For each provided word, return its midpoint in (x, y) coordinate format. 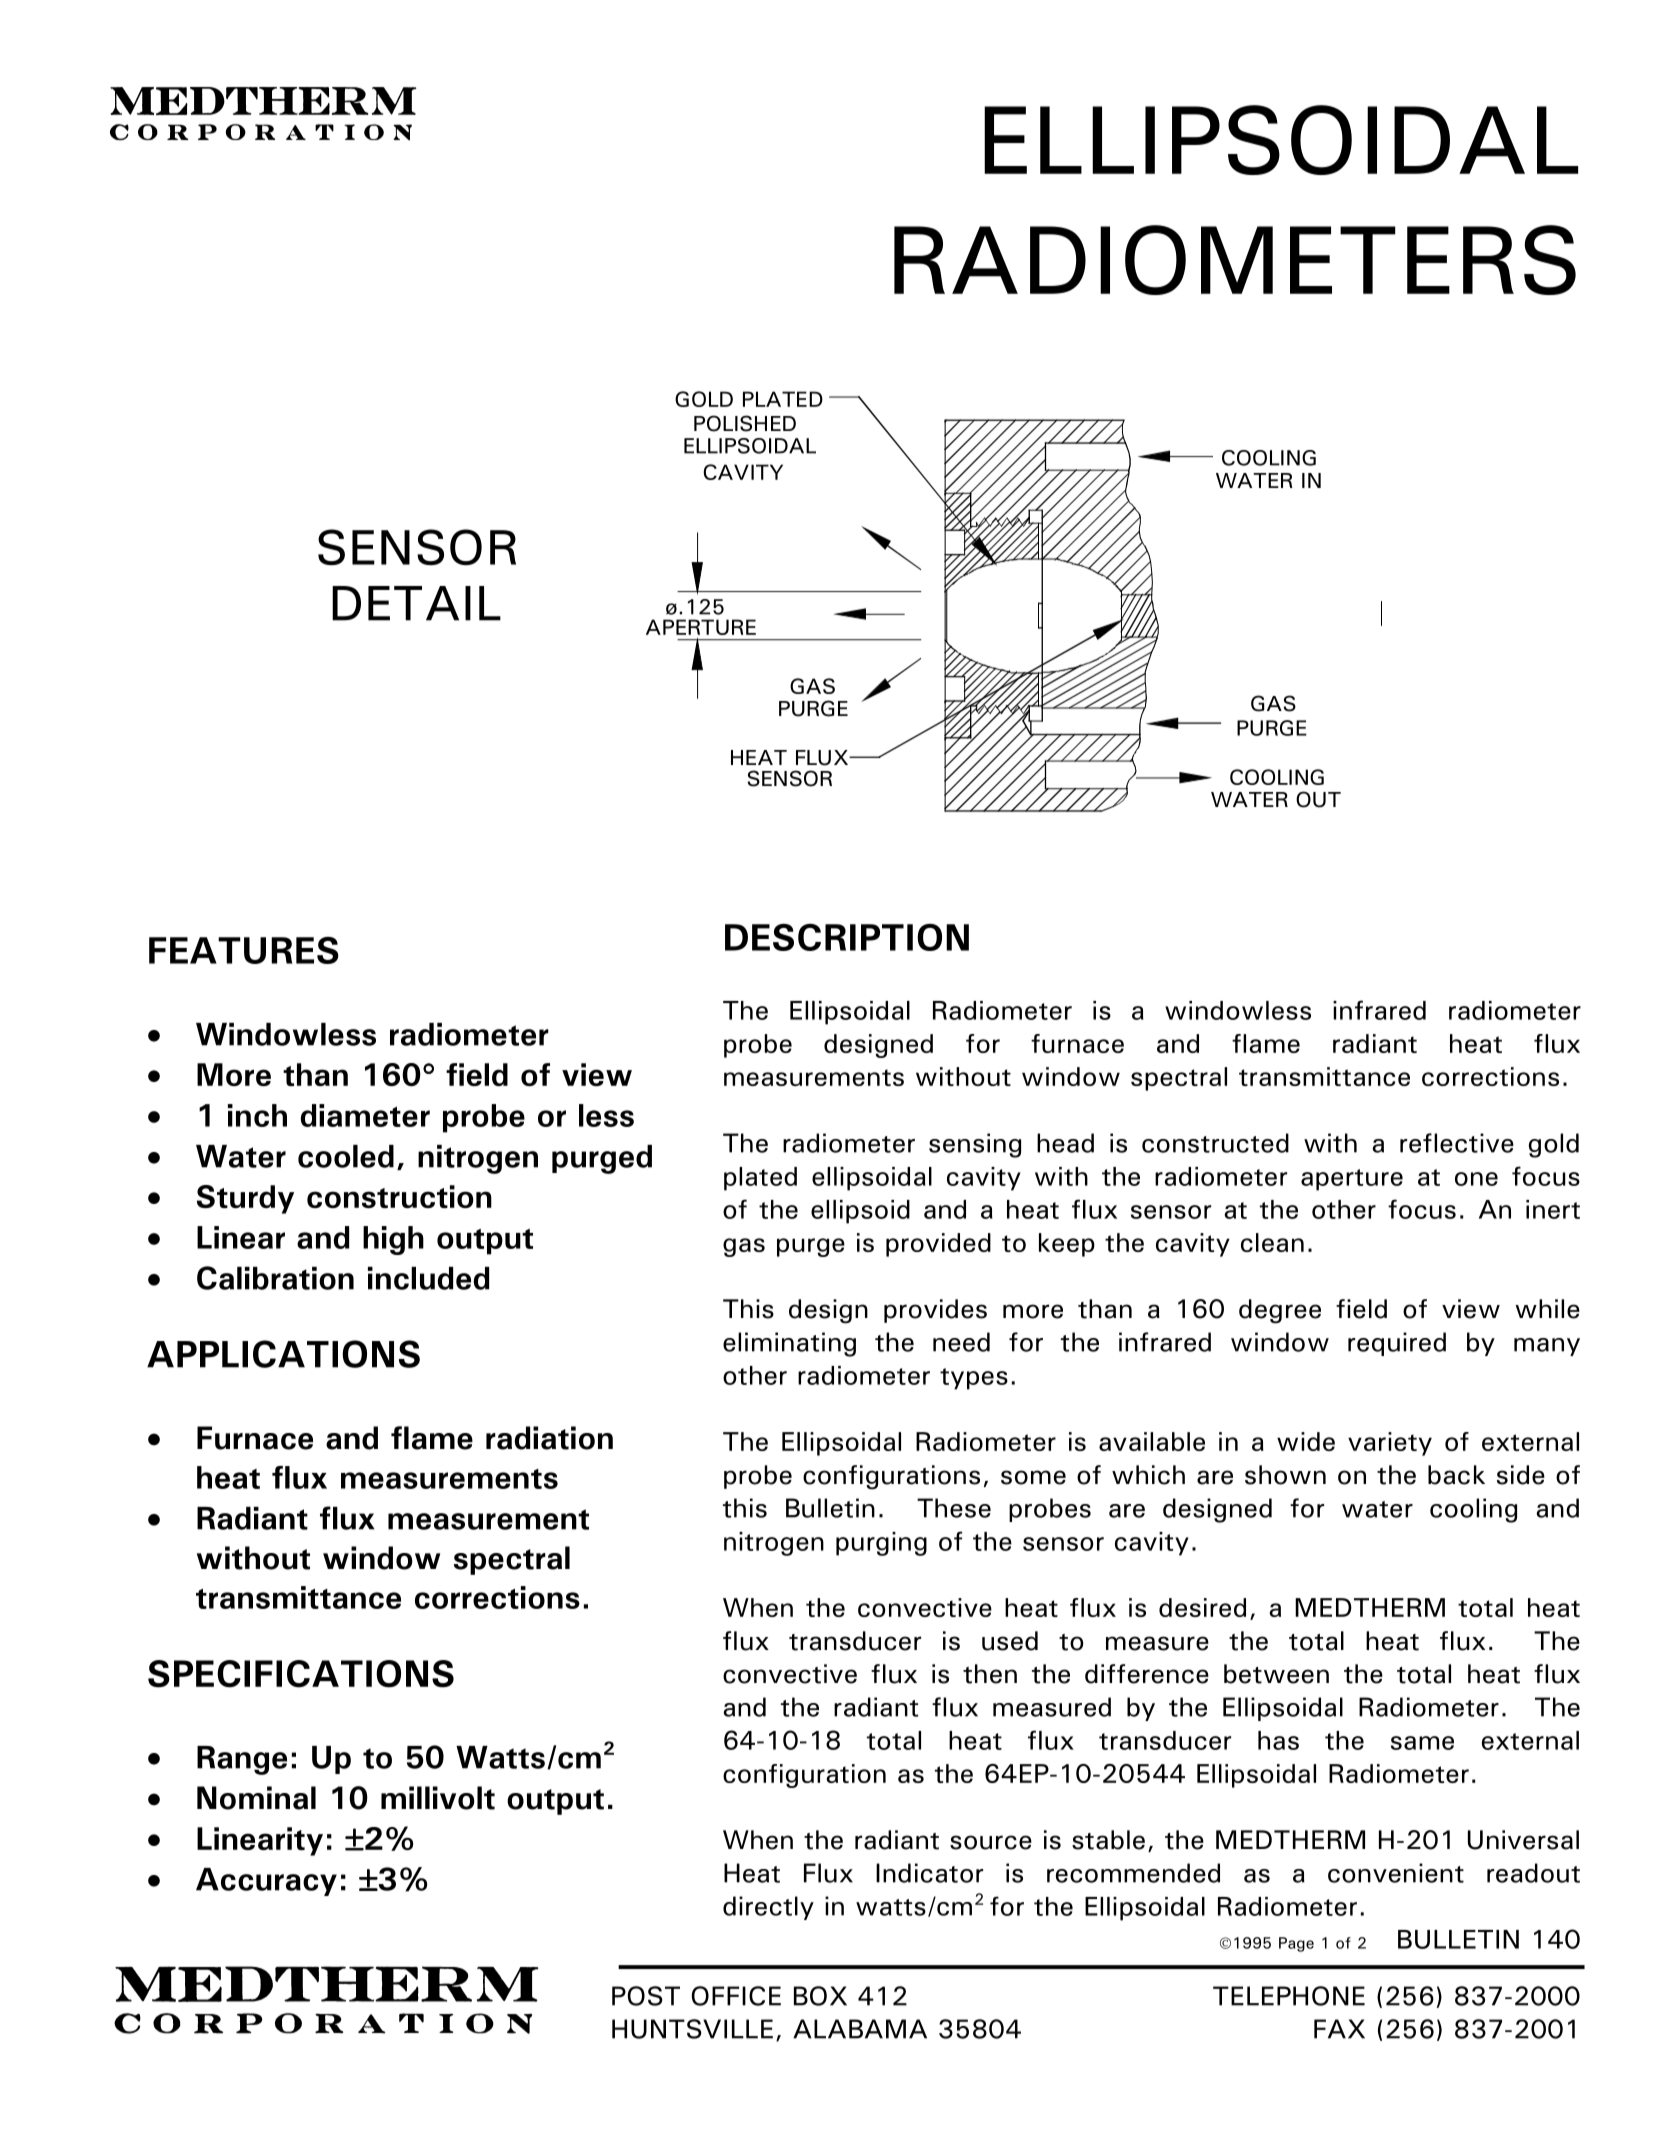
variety (1390, 1444)
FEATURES (244, 950)
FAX (1339, 2029)
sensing (975, 1145)
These (954, 1508)
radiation (549, 1438)
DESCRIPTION (847, 937)
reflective (1457, 1143)
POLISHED (745, 423)
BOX (820, 1996)
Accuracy (266, 1882)
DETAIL (416, 603)
